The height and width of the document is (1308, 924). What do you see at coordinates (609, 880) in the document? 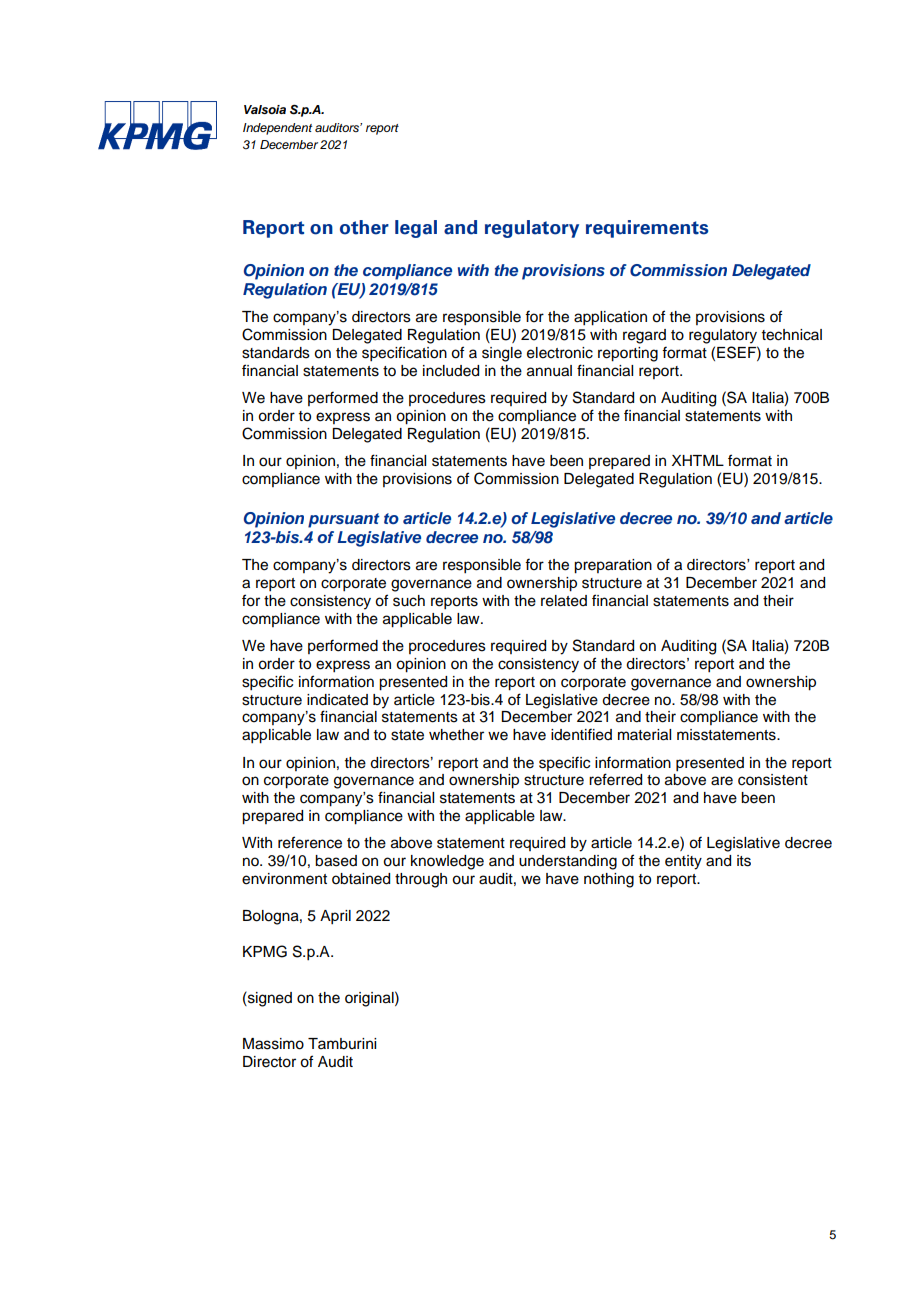
I see `nothing` at bounding box center [609, 880].
